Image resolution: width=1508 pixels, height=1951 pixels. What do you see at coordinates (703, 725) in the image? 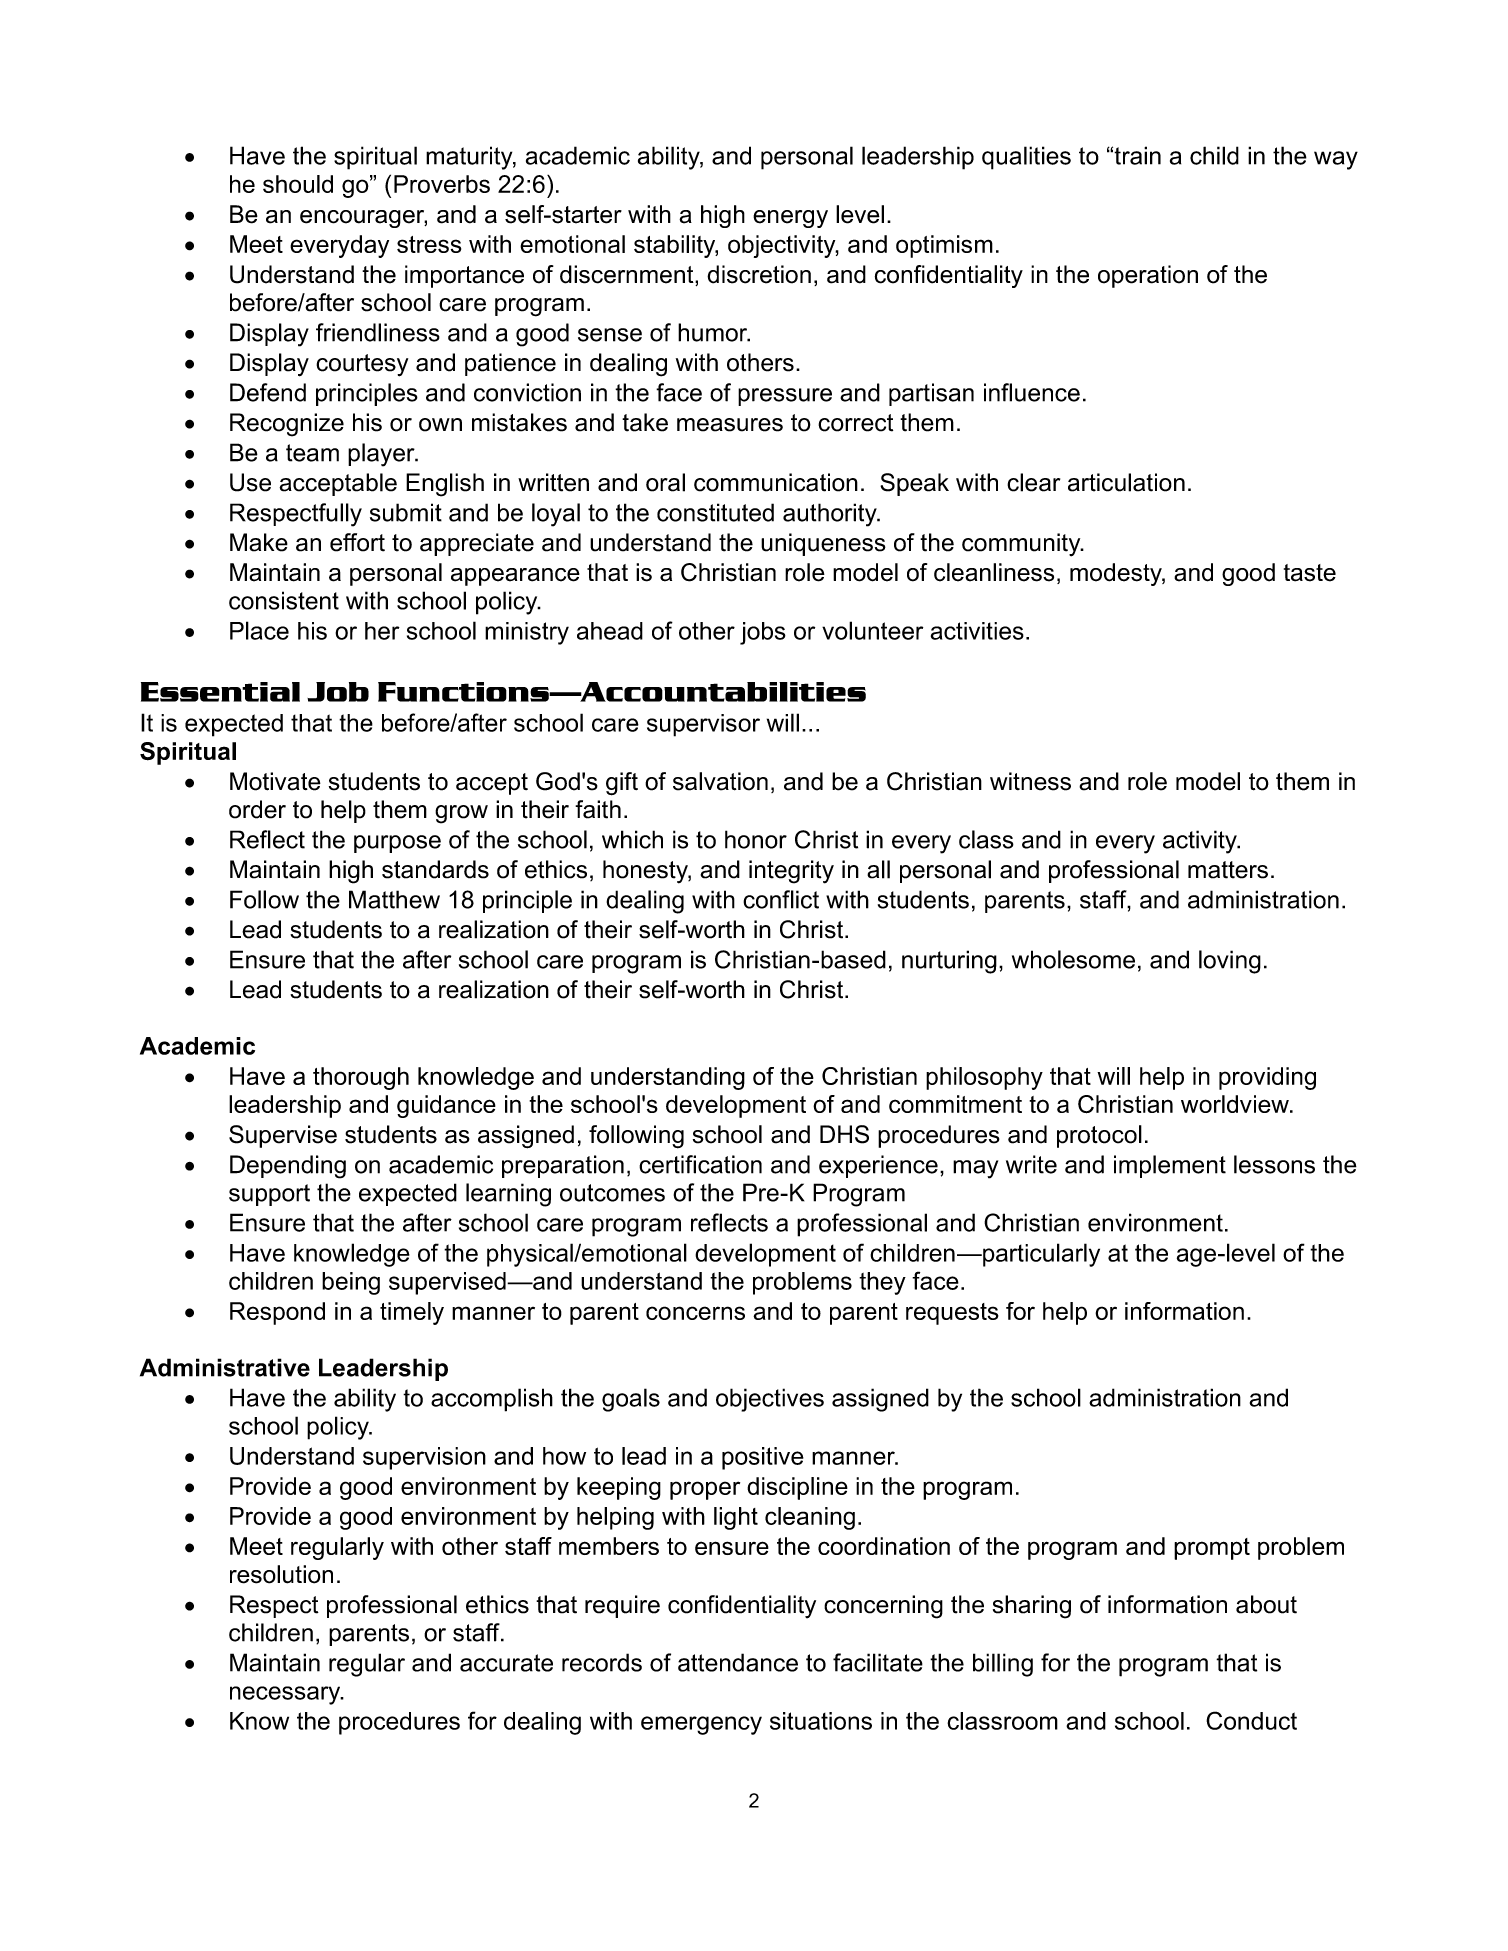
I see `supervisor` at bounding box center [703, 725].
